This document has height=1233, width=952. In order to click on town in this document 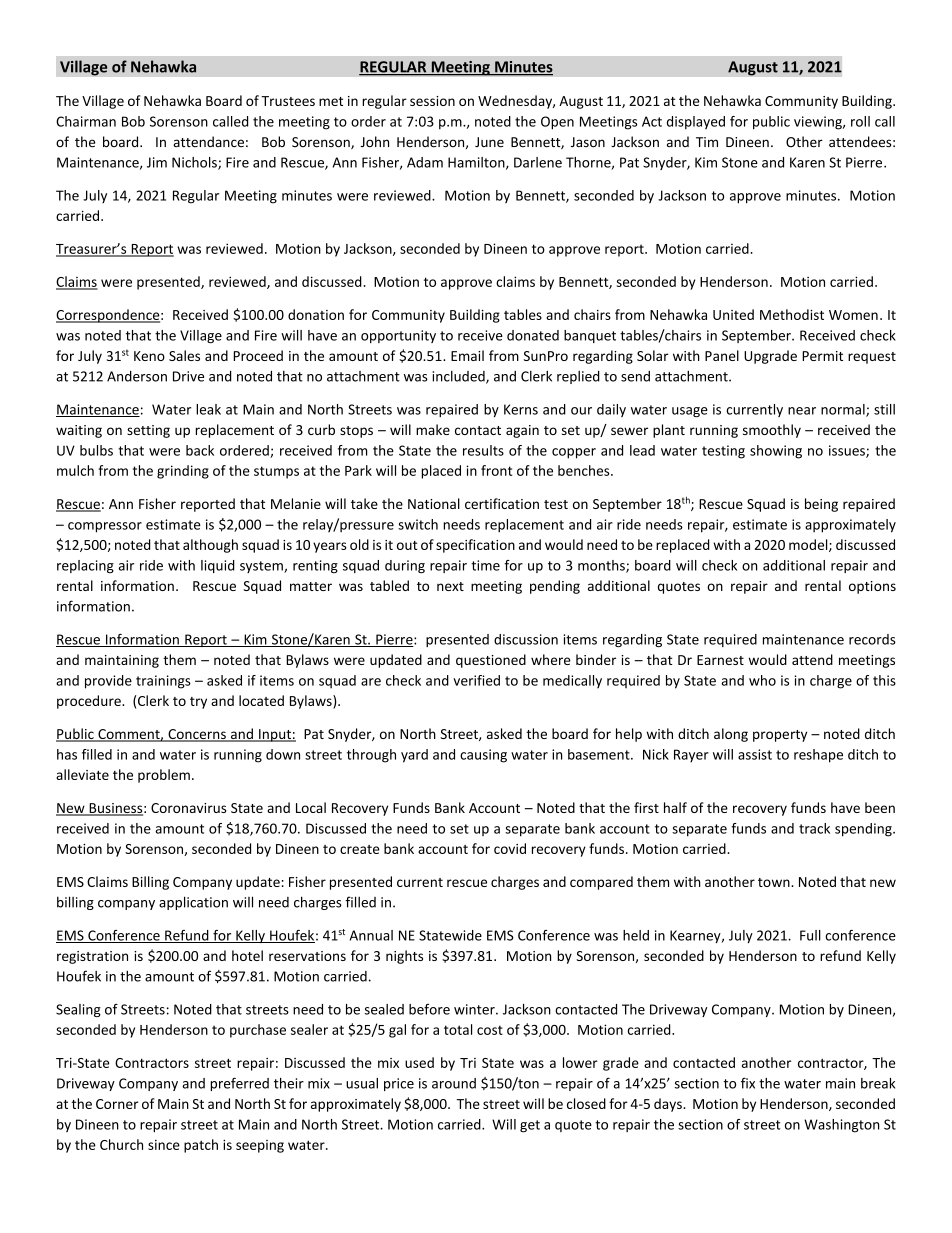, I will do `click(775, 882)`.
